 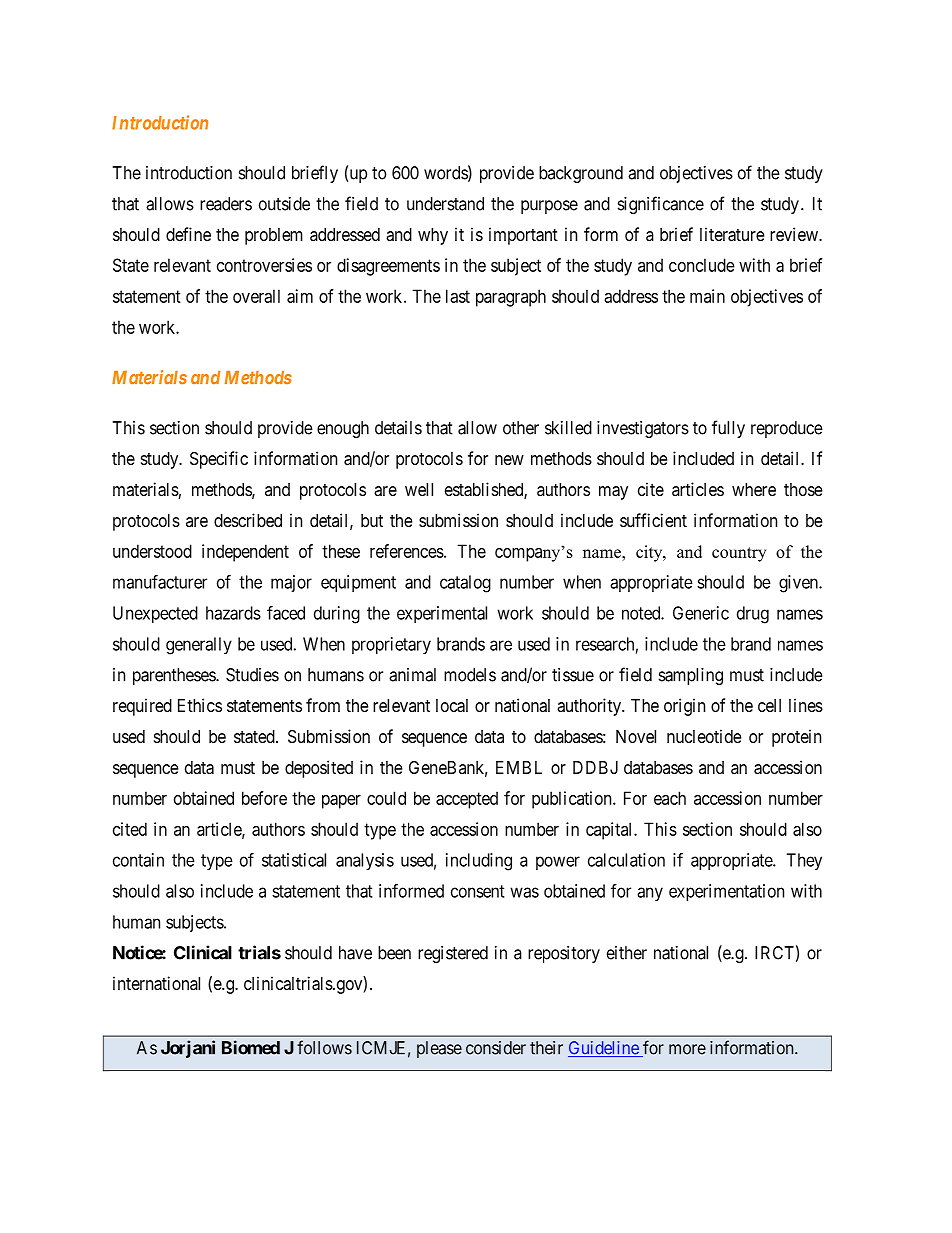 I want to click on last, so click(x=458, y=296).
